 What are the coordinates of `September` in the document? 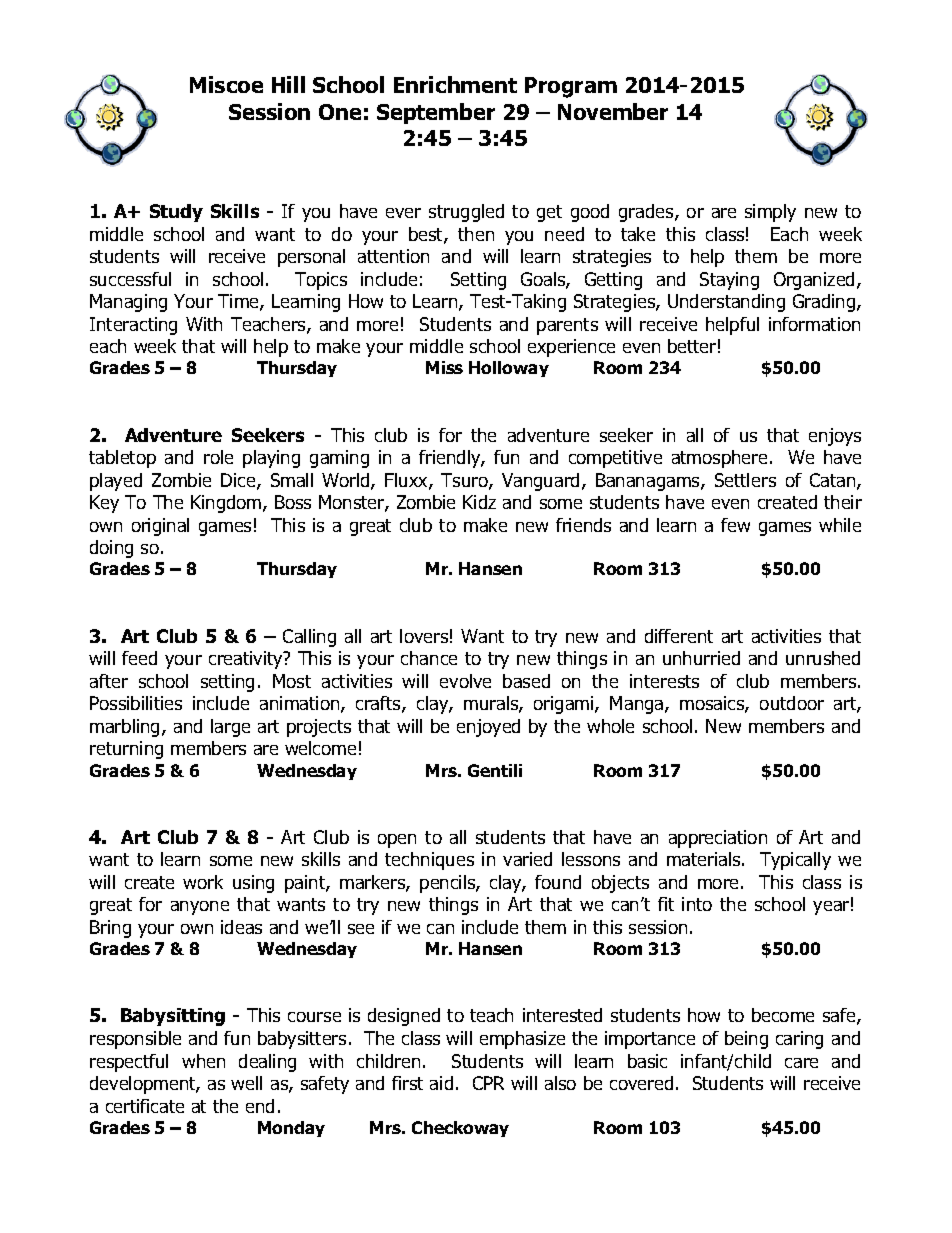 It's located at (436, 113).
